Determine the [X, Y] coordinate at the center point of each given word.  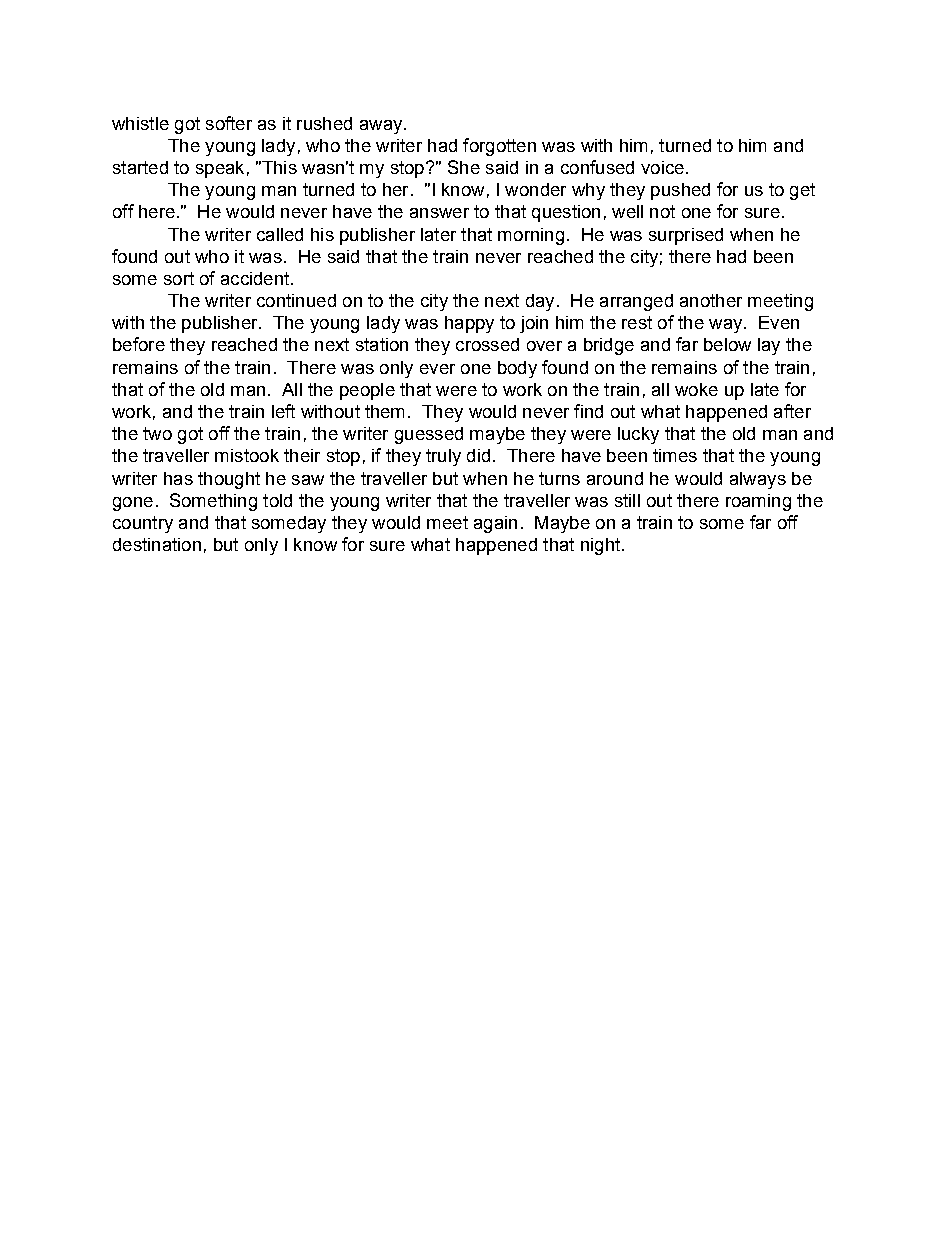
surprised [686, 236]
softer [229, 123]
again [495, 524]
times [675, 455]
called [280, 234]
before [139, 344]
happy [469, 324]
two [157, 433]
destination [157, 544]
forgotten [499, 147]
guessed [429, 435]
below [727, 344]
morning [531, 236]
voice [662, 167]
